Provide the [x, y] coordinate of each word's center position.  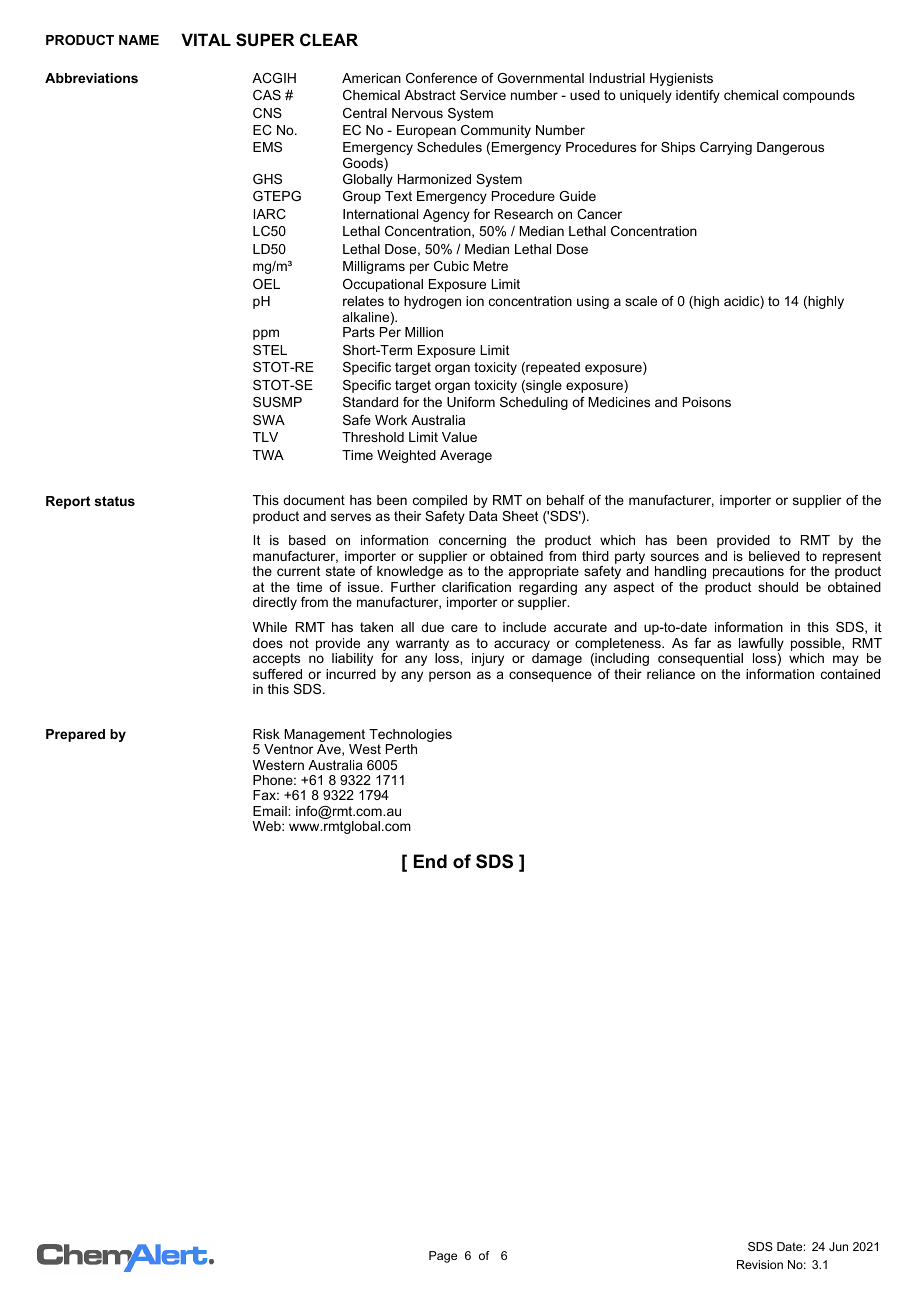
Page [443, 1257]
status [115, 501]
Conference [441, 78]
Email [271, 811]
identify [698, 96]
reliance [671, 674]
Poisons [707, 402]
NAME [139, 40]
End [430, 861]
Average [466, 456]
